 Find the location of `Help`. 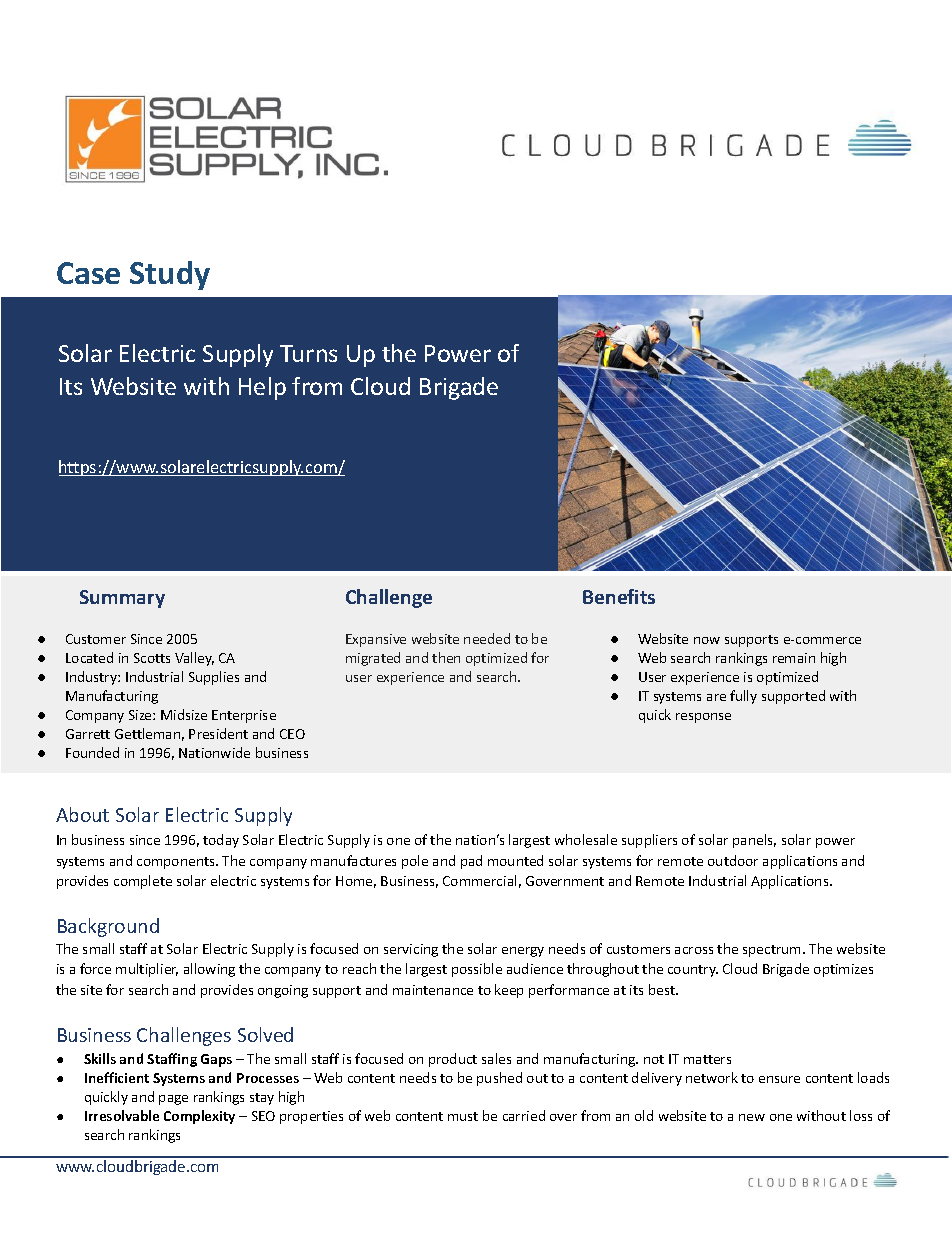

Help is located at coordinates (262, 388).
